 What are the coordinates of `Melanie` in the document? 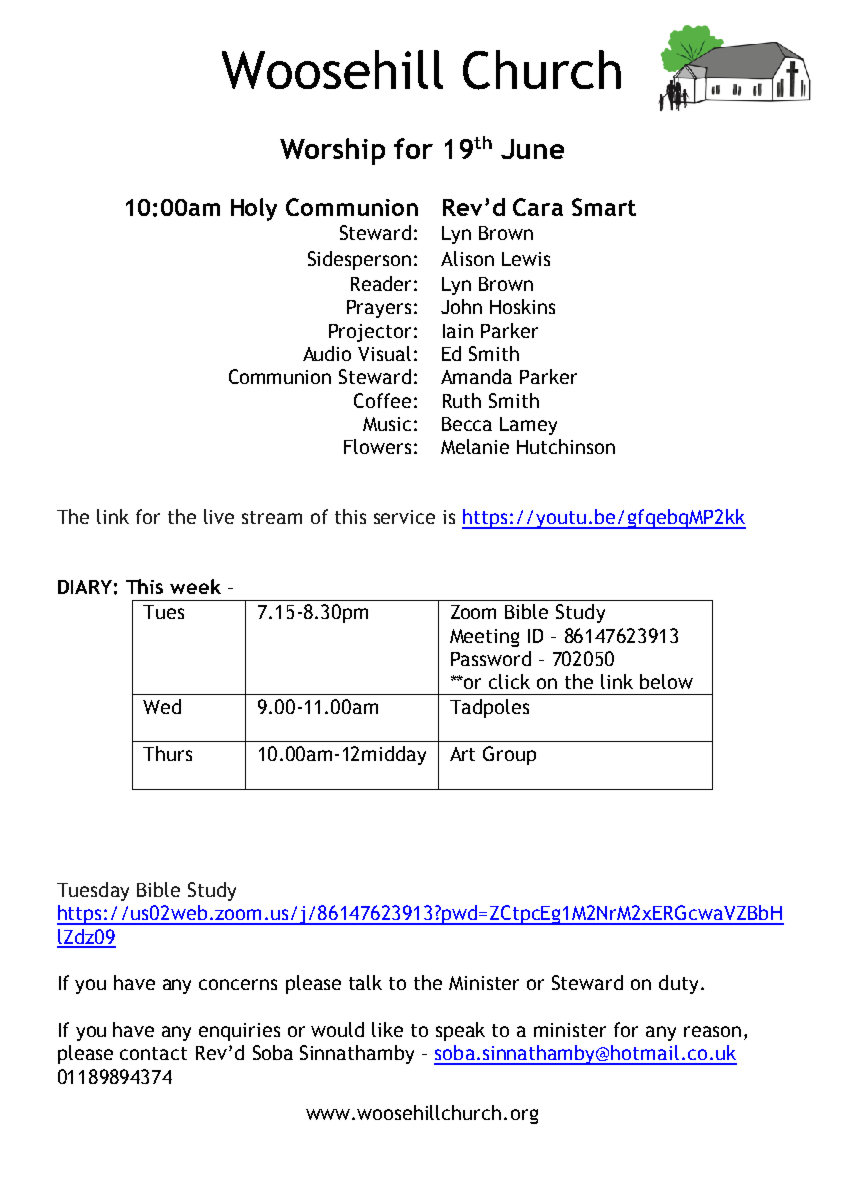 It's located at (475, 446).
